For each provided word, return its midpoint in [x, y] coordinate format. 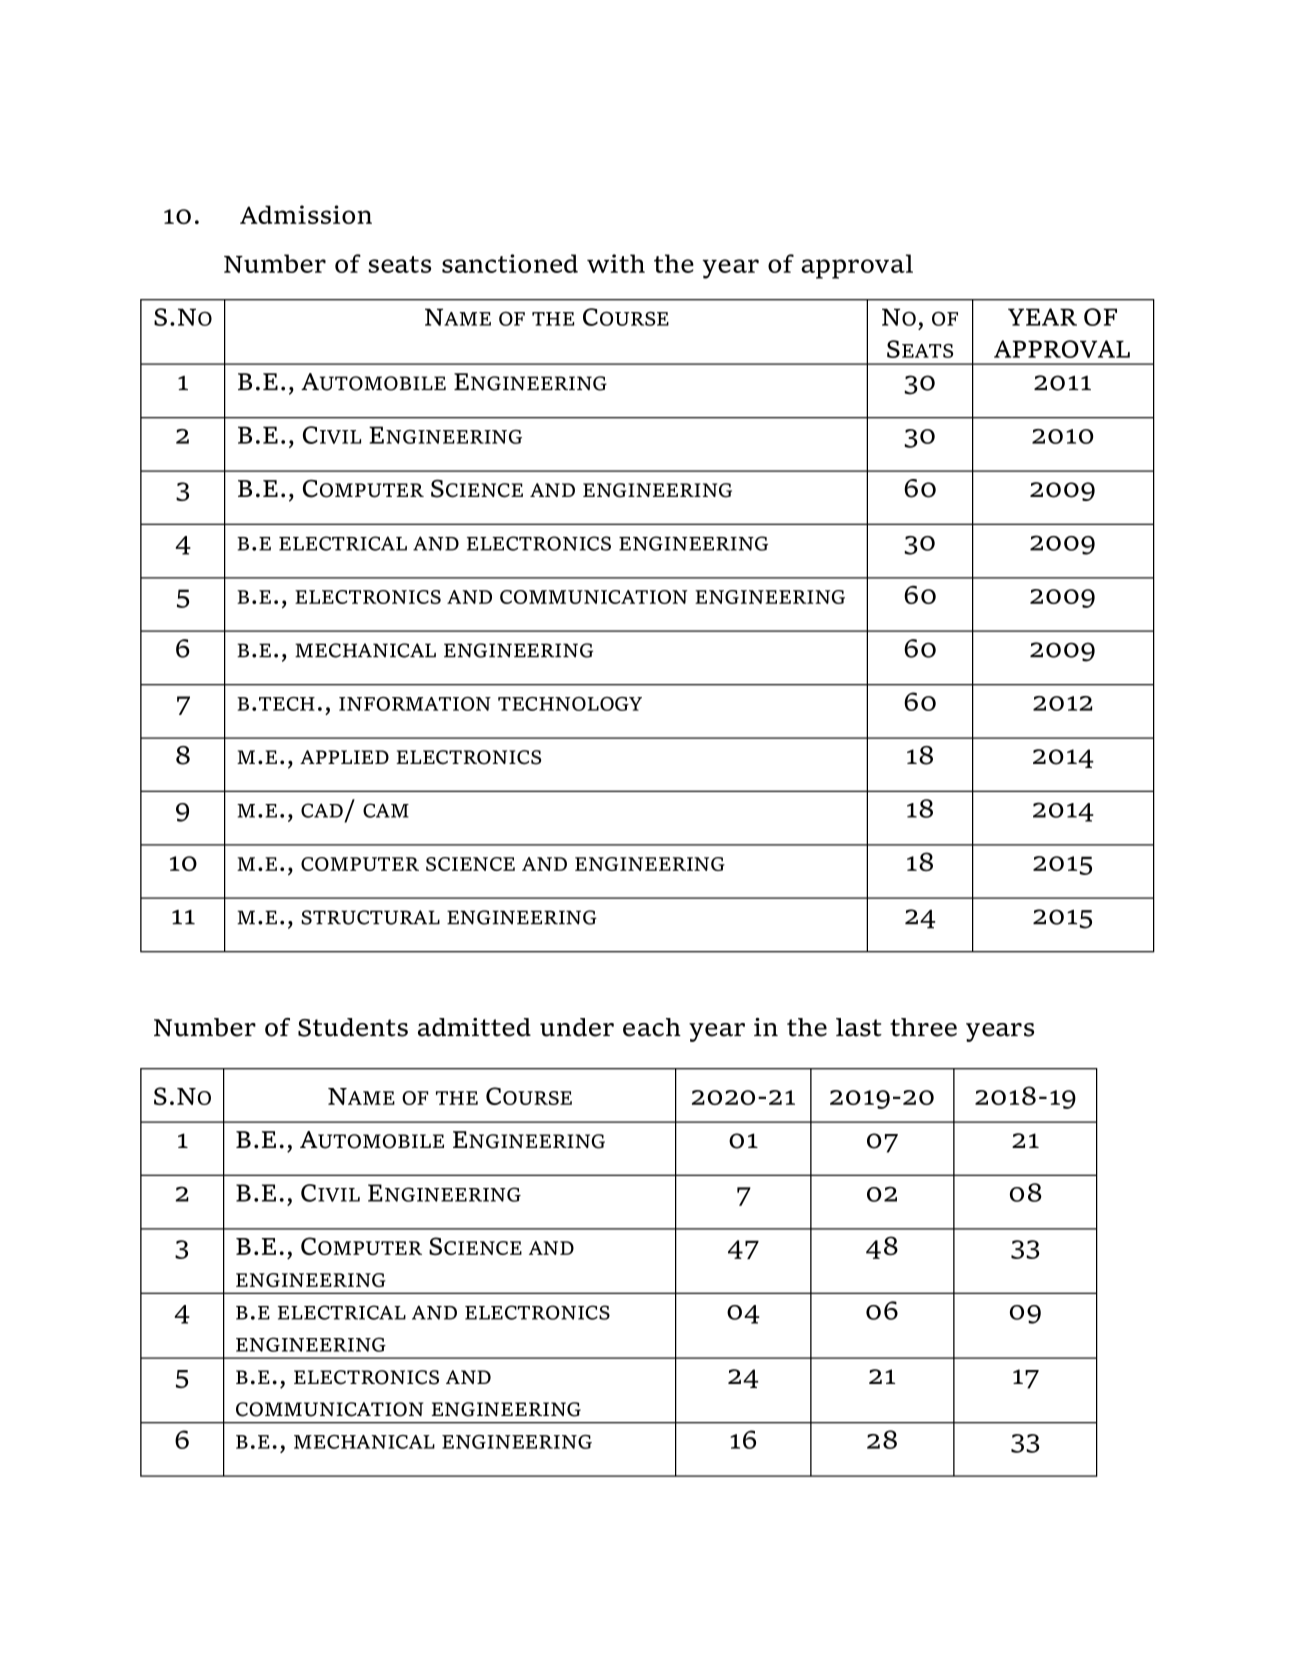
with [616, 263]
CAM [386, 810]
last [859, 1027]
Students [353, 1027]
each [652, 1027]
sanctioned [510, 263]
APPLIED [344, 757]
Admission [306, 214]
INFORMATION [415, 704]
